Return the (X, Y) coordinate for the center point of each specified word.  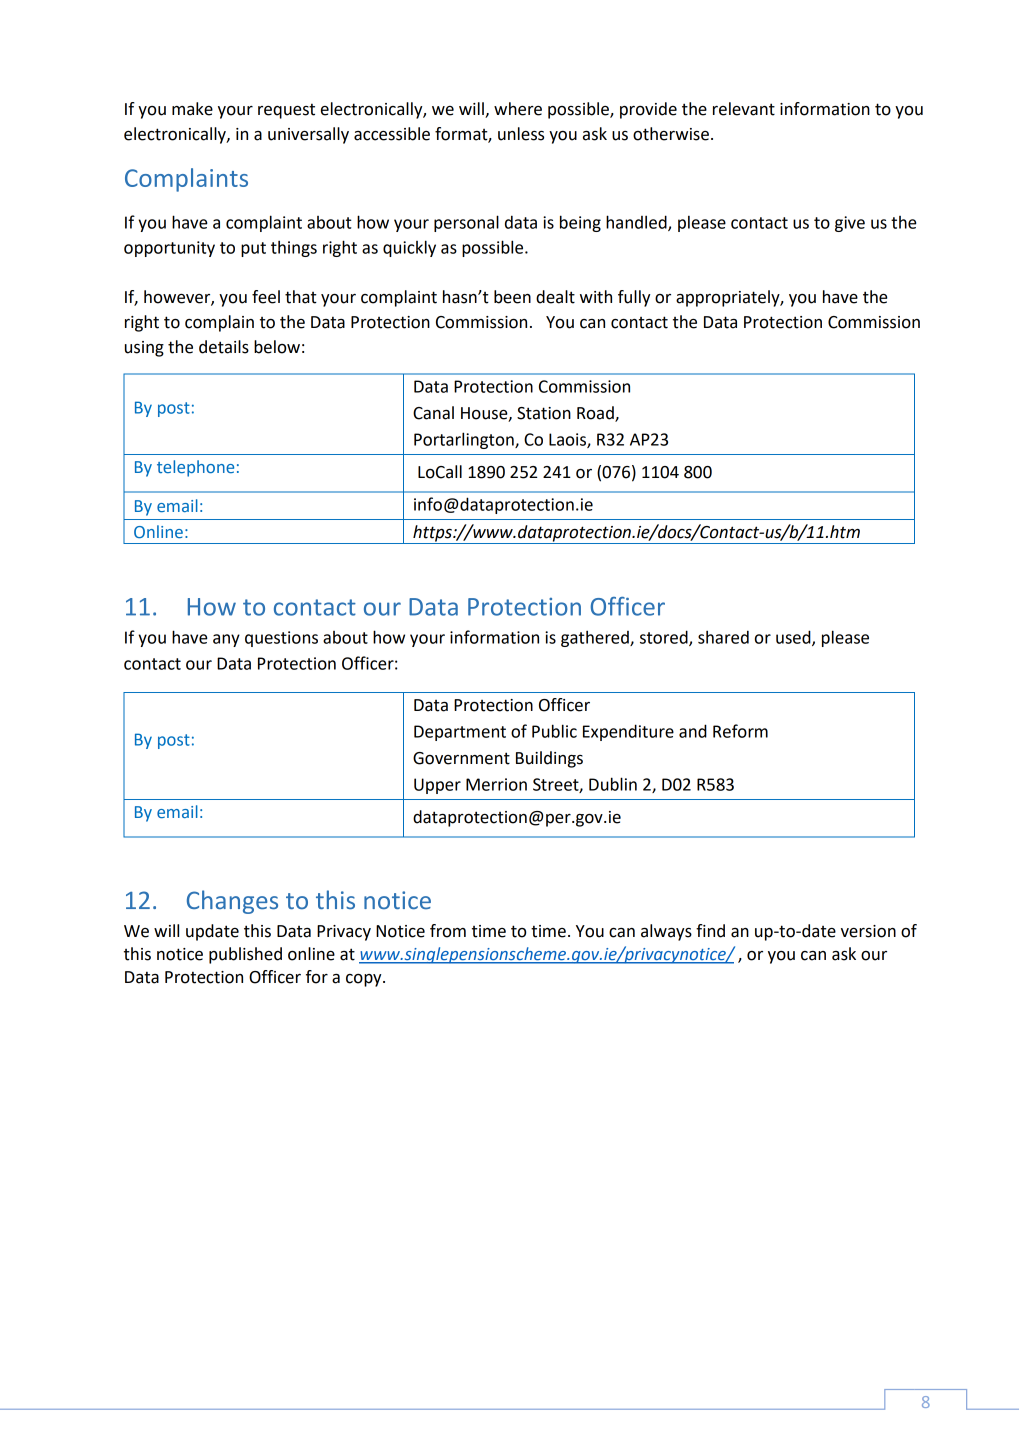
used (794, 638)
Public (554, 731)
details (224, 347)
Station (544, 413)
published (245, 955)
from (448, 931)
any (226, 640)
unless (521, 134)
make (192, 109)
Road (596, 414)
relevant (744, 109)
